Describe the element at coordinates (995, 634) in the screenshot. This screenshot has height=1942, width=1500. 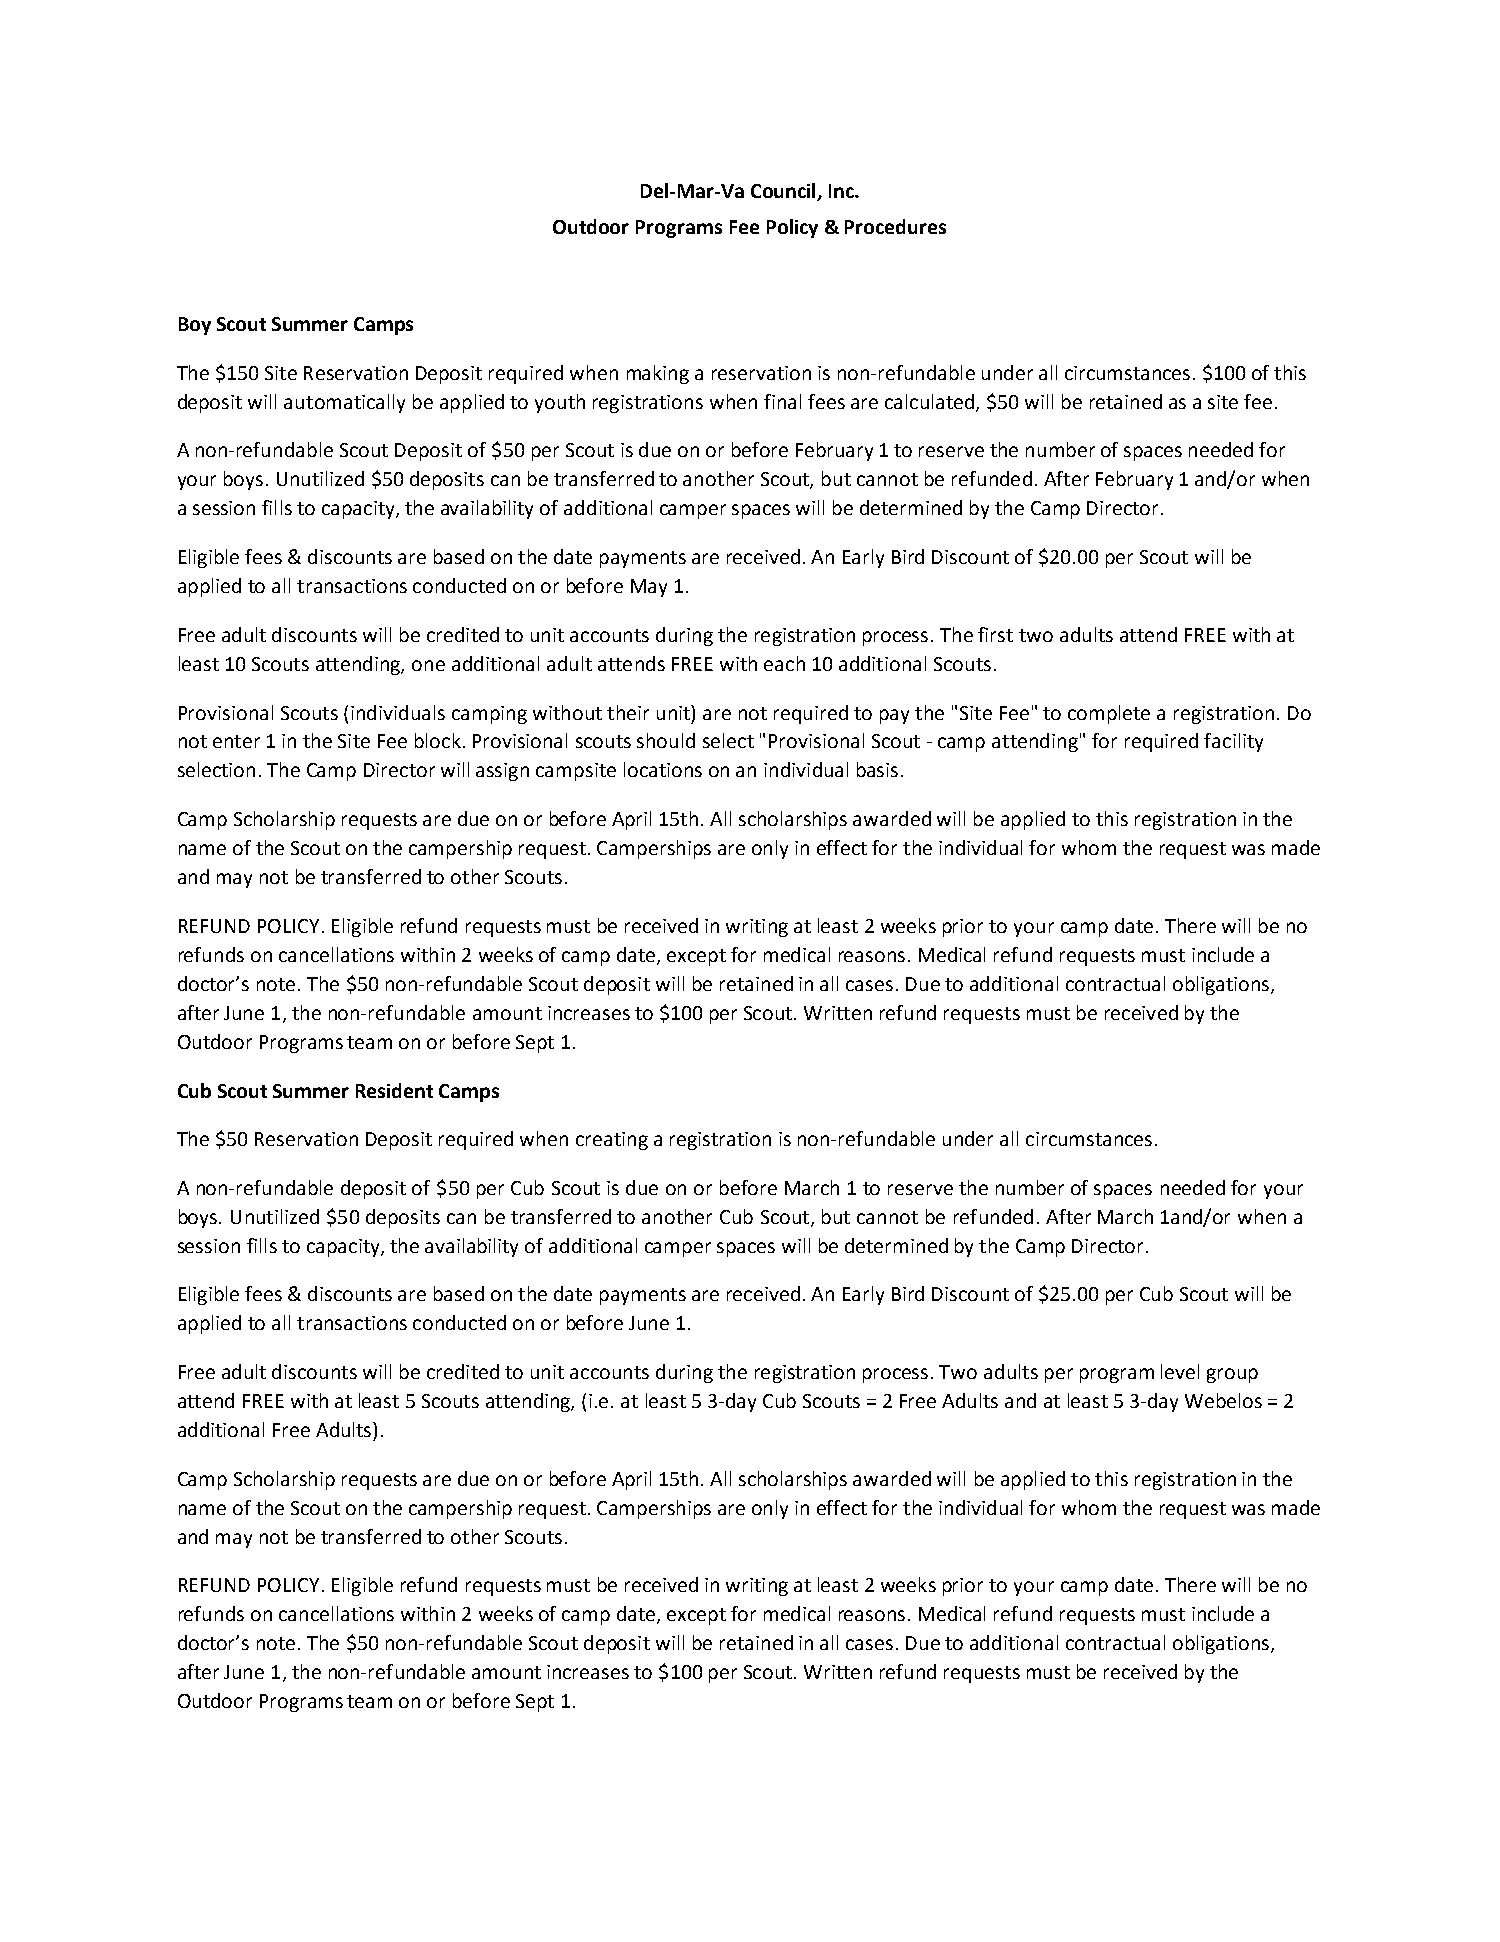
I see `first` at that location.
